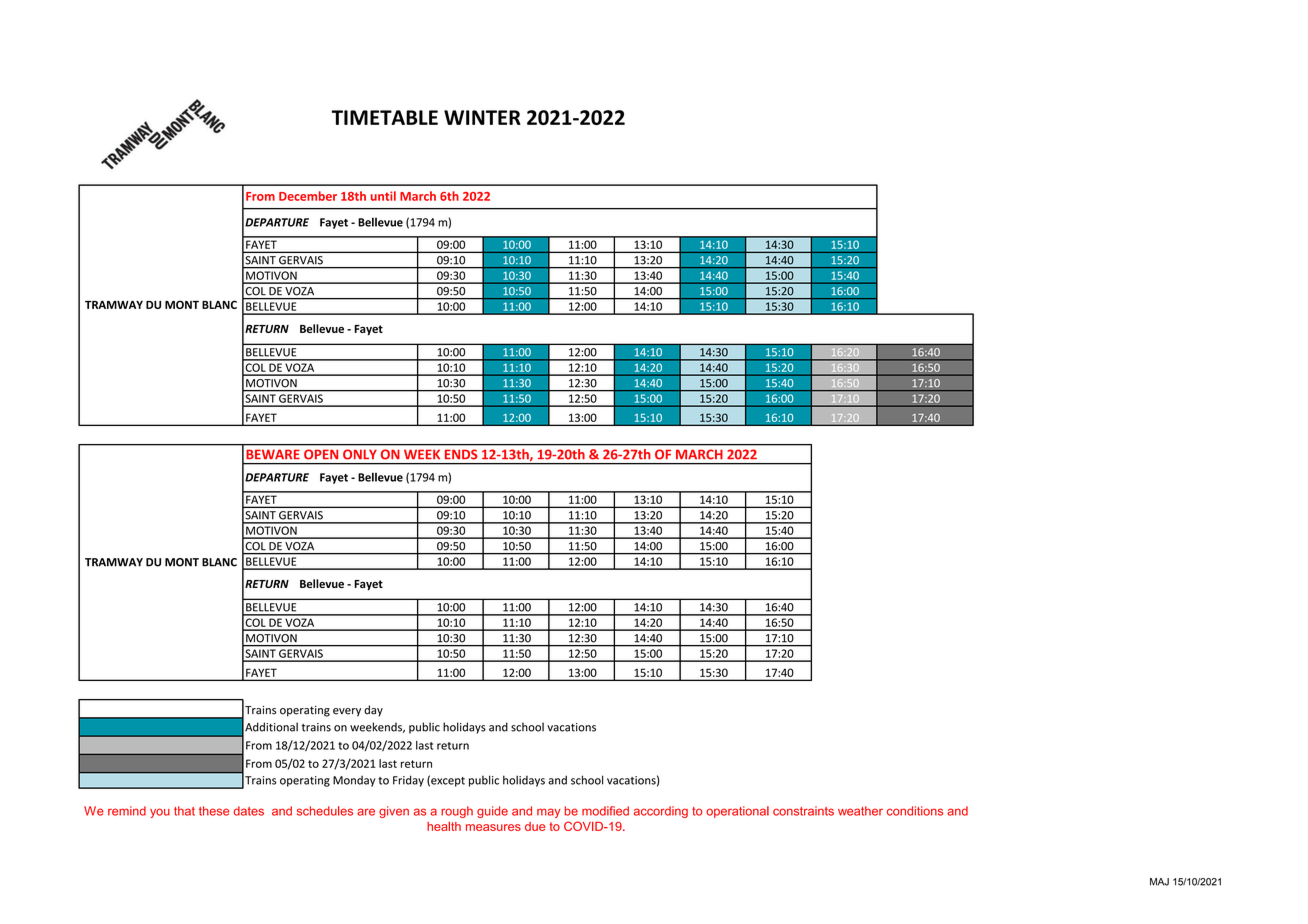 The image size is (1308, 924). Describe the element at coordinates (321, 454) in the screenshot. I see `OPEN` at that location.
